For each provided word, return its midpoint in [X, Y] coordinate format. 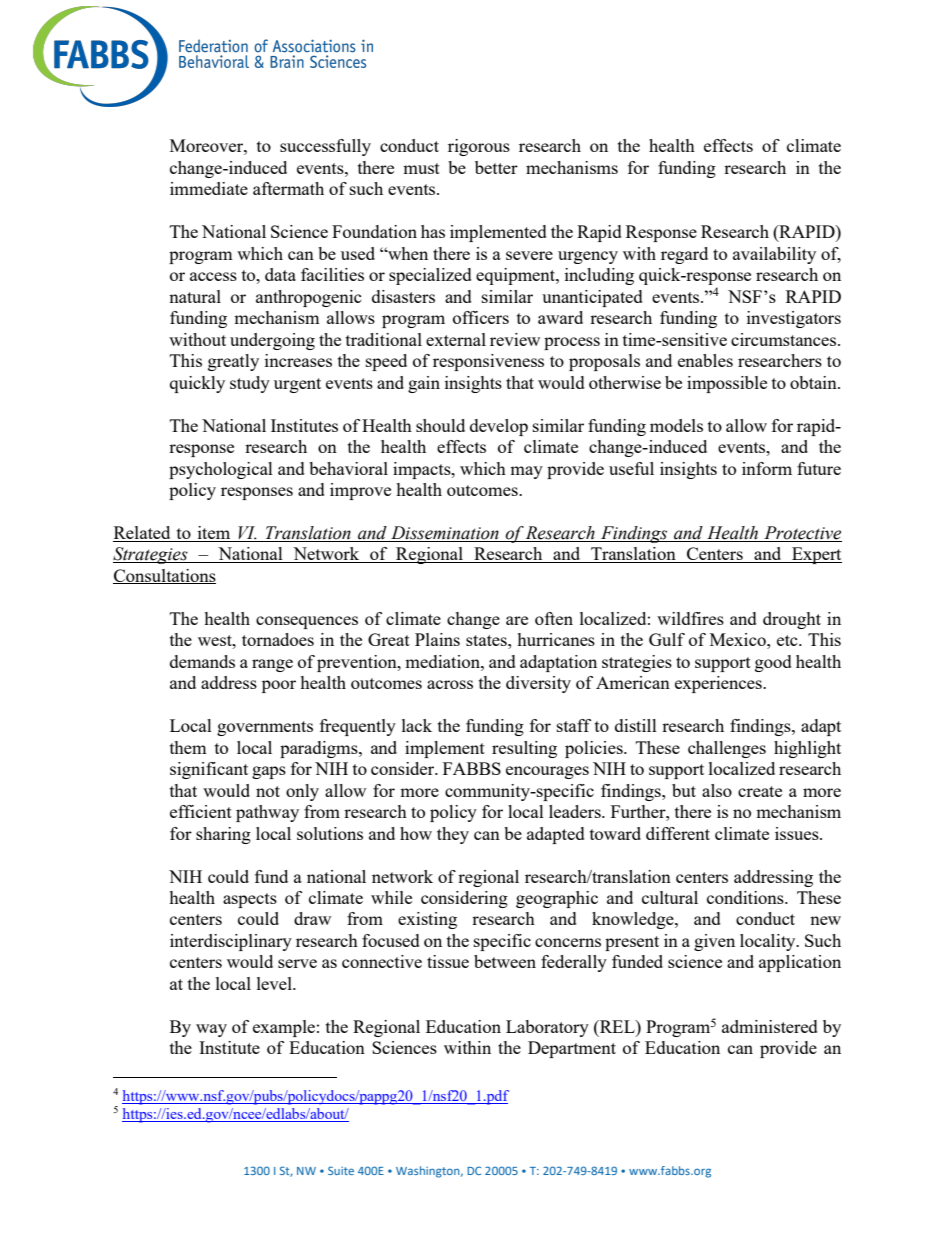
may [526, 472]
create [760, 791]
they [453, 835]
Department [572, 1049]
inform [767, 468]
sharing [223, 835]
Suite [341, 1170]
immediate [209, 188]
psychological [221, 470]
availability [774, 255]
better [496, 167]
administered [770, 1026]
